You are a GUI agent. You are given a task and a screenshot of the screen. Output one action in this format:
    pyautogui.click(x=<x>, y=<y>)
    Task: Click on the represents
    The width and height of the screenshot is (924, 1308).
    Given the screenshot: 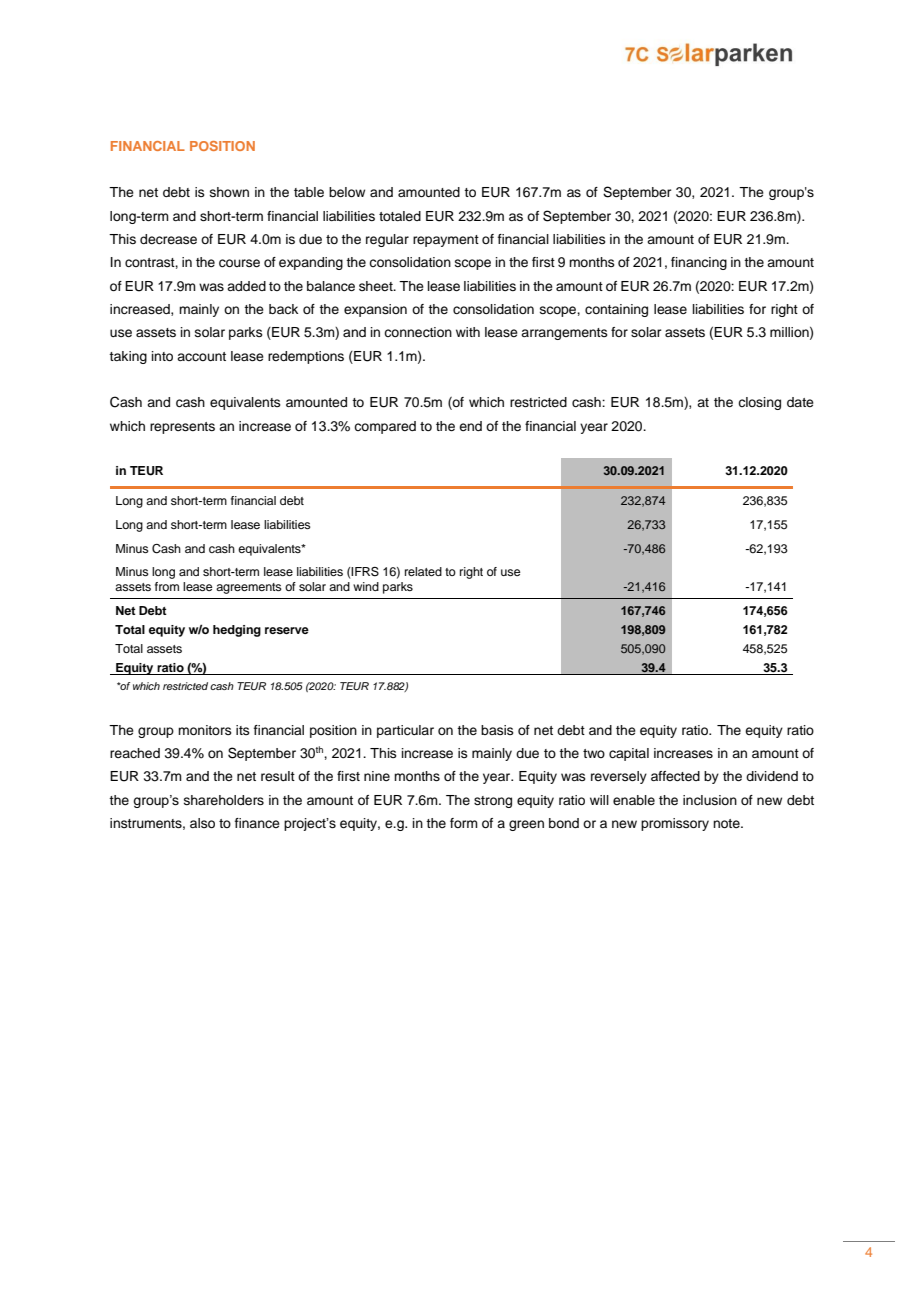 What is the action you would take?
    pyautogui.click(x=182, y=428)
